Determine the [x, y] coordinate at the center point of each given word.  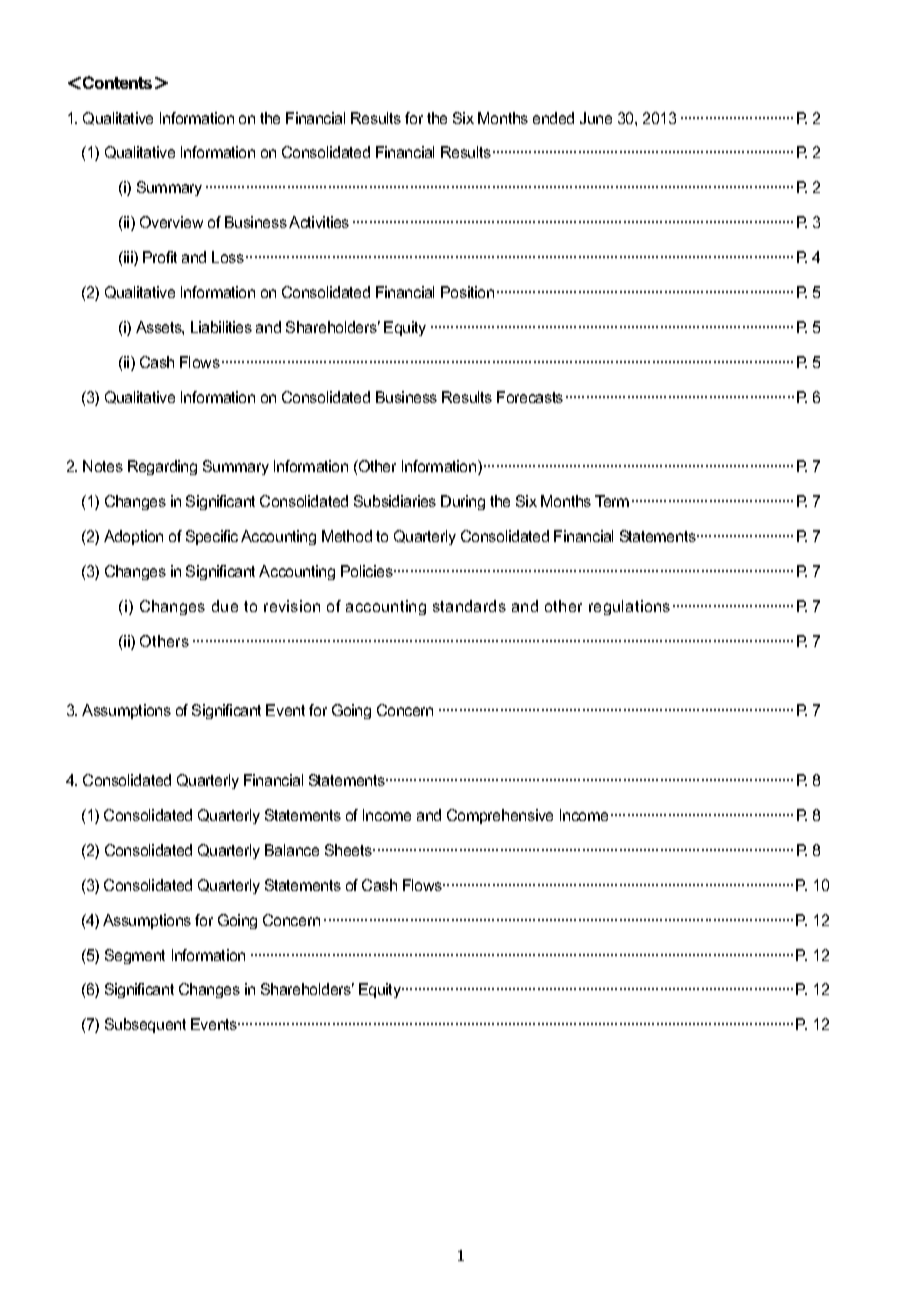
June [596, 118]
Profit [160, 257]
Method [347, 536]
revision [292, 606]
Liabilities [221, 327]
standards [469, 606]
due [225, 606]
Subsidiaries [395, 501]
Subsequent [145, 1025]
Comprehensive [500, 816]
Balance [292, 850]
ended [553, 118]
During [463, 502]
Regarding [162, 467]
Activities [319, 222]
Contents [117, 82]
